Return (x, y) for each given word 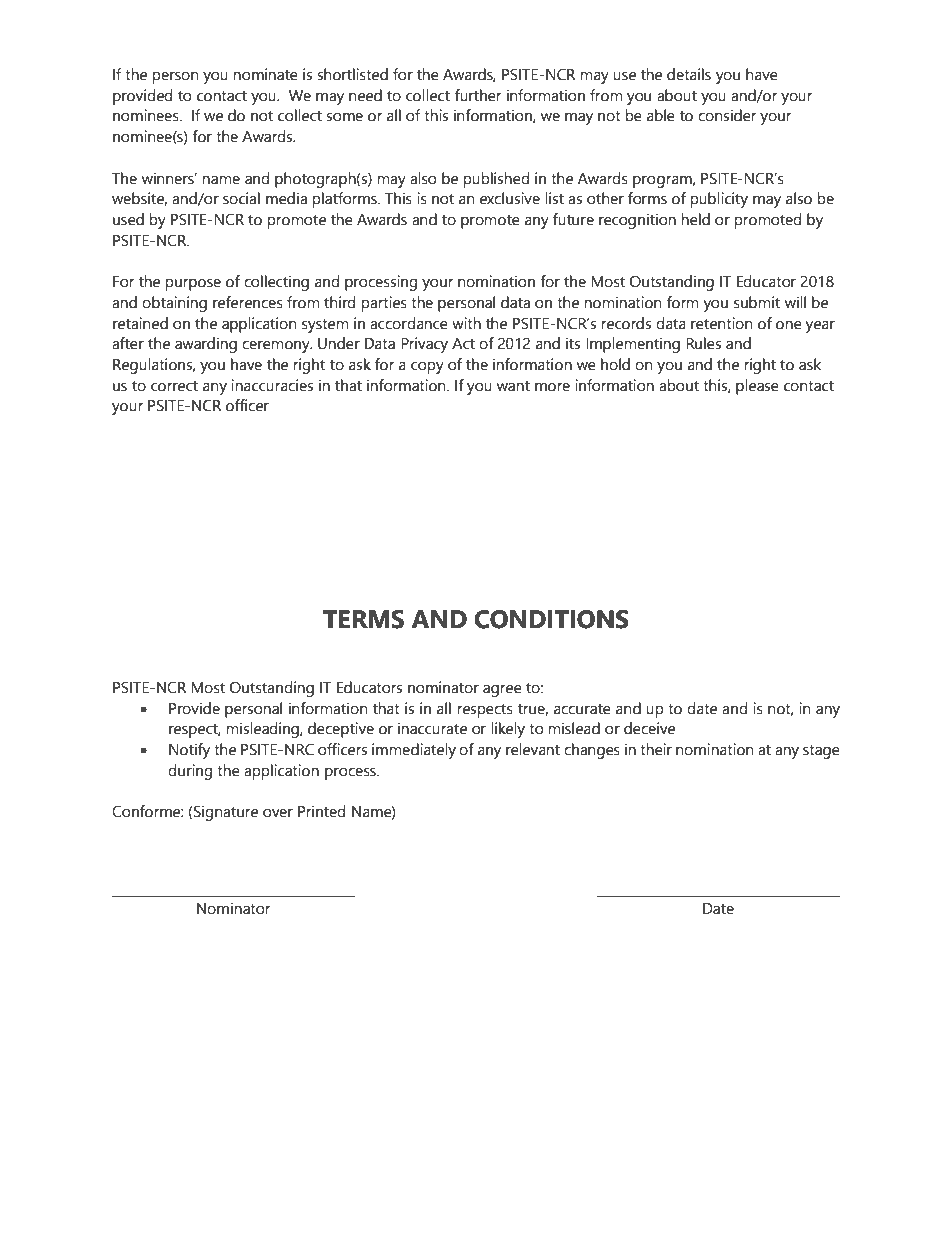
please (757, 387)
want (513, 386)
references (248, 302)
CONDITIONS (551, 619)
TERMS (363, 619)
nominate (265, 74)
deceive (649, 728)
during (190, 772)
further (478, 95)
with (466, 323)
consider (727, 115)
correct (174, 386)
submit (757, 302)
